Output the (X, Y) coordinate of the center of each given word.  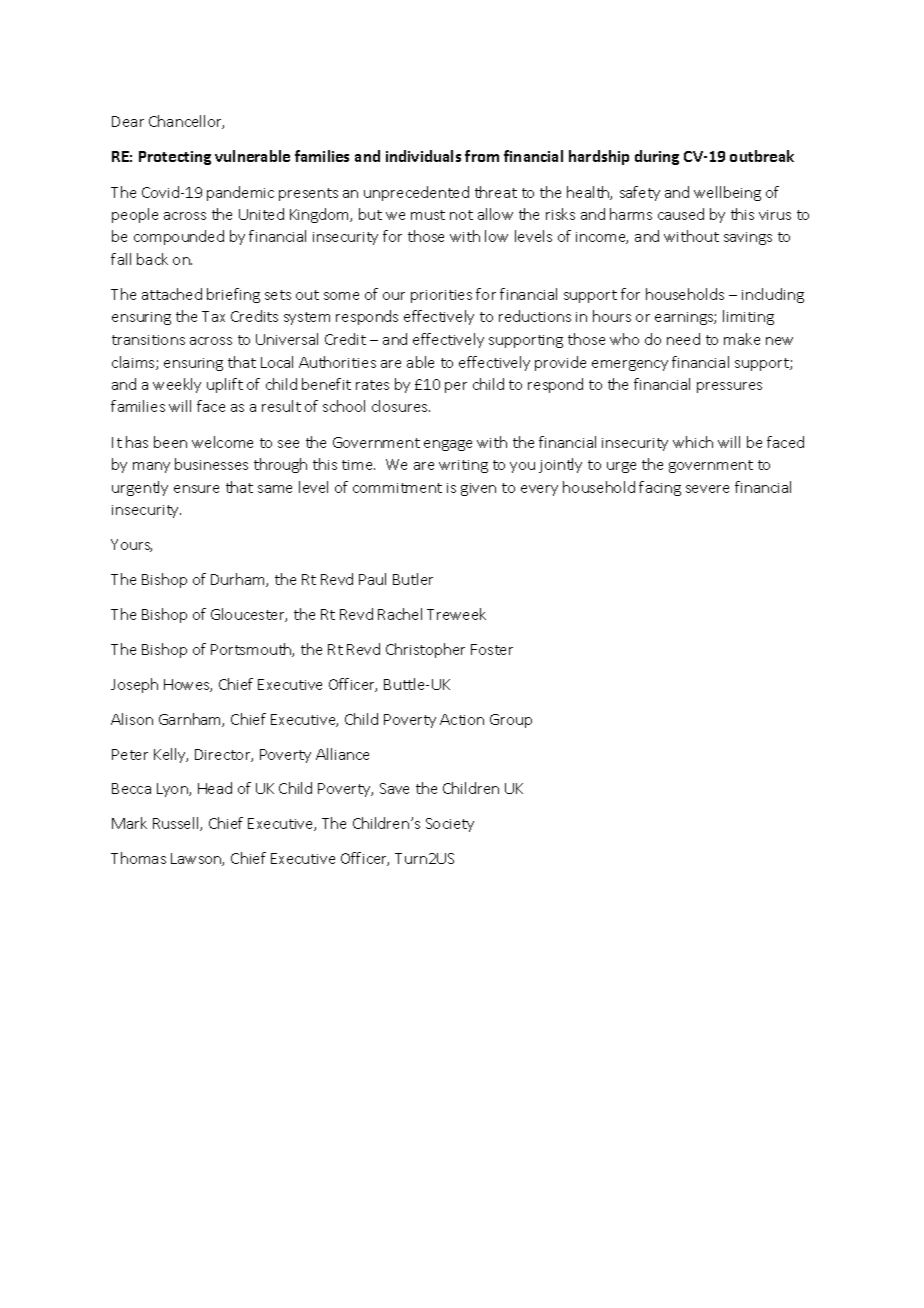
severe (707, 489)
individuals (423, 156)
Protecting (175, 158)
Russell (177, 824)
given (478, 489)
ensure (196, 489)
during (657, 157)
